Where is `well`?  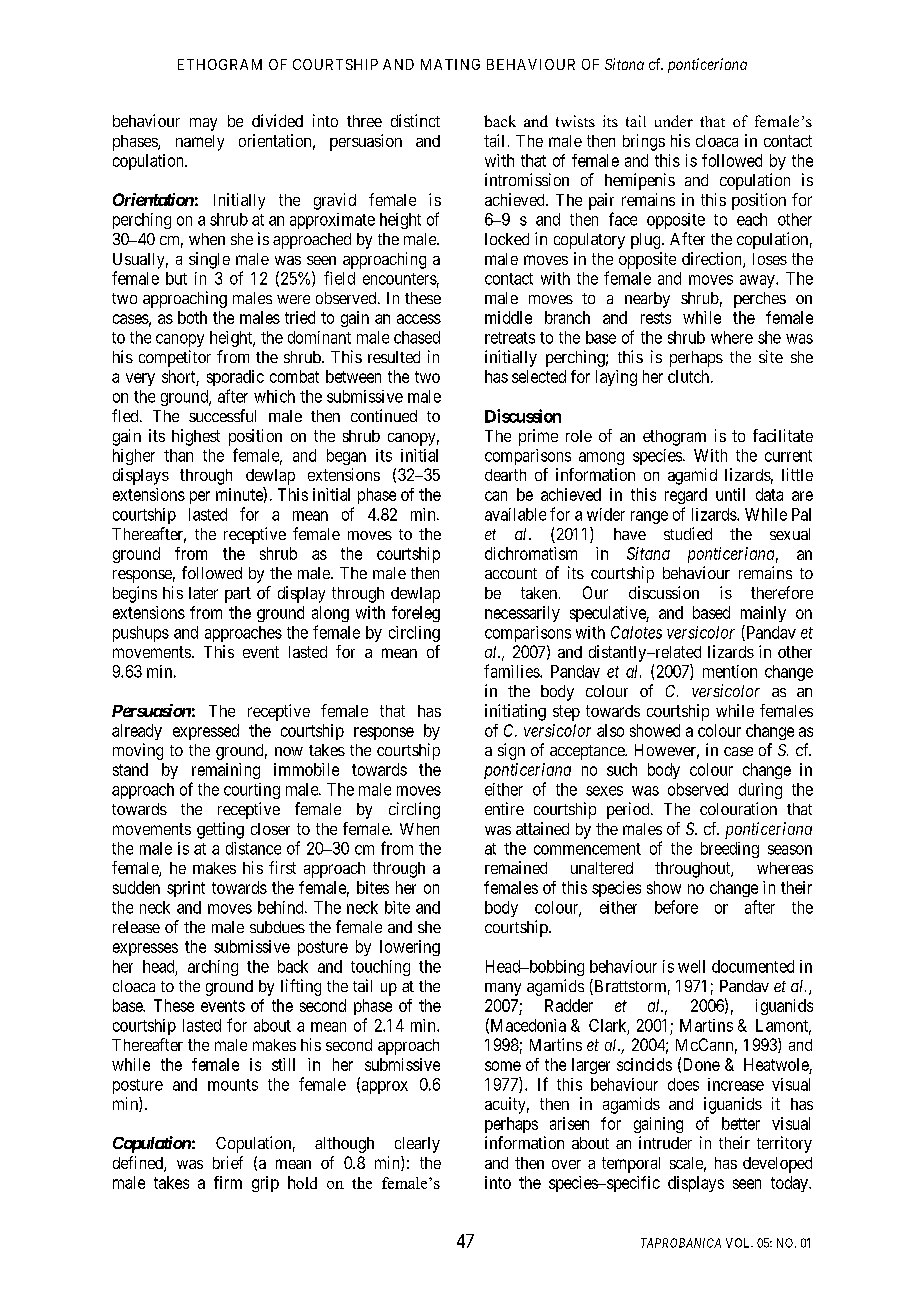
well is located at coordinates (691, 966).
